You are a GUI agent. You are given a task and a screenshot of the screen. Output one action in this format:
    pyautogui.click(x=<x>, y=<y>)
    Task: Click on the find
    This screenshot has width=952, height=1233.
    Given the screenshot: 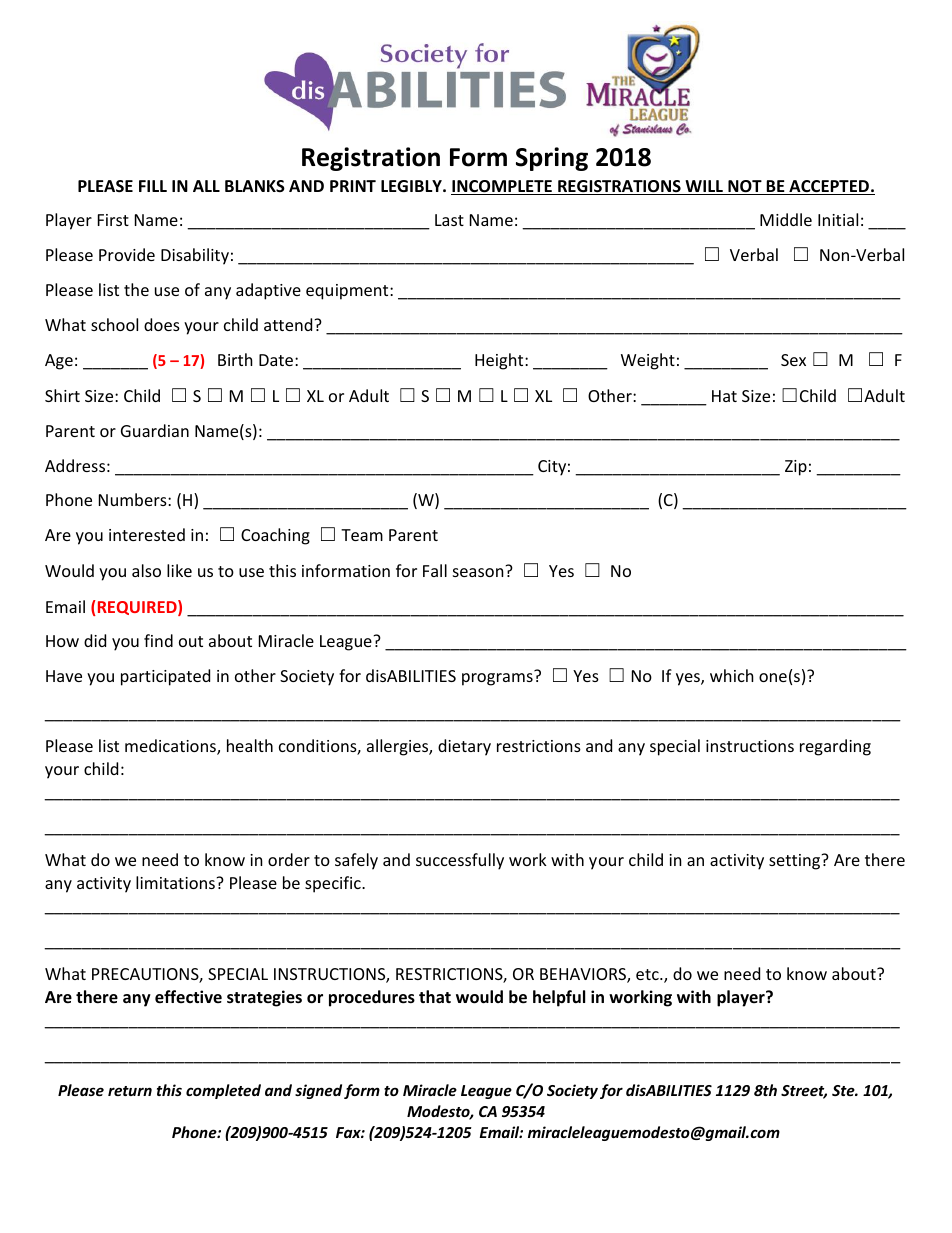 What is the action you would take?
    pyautogui.click(x=158, y=640)
